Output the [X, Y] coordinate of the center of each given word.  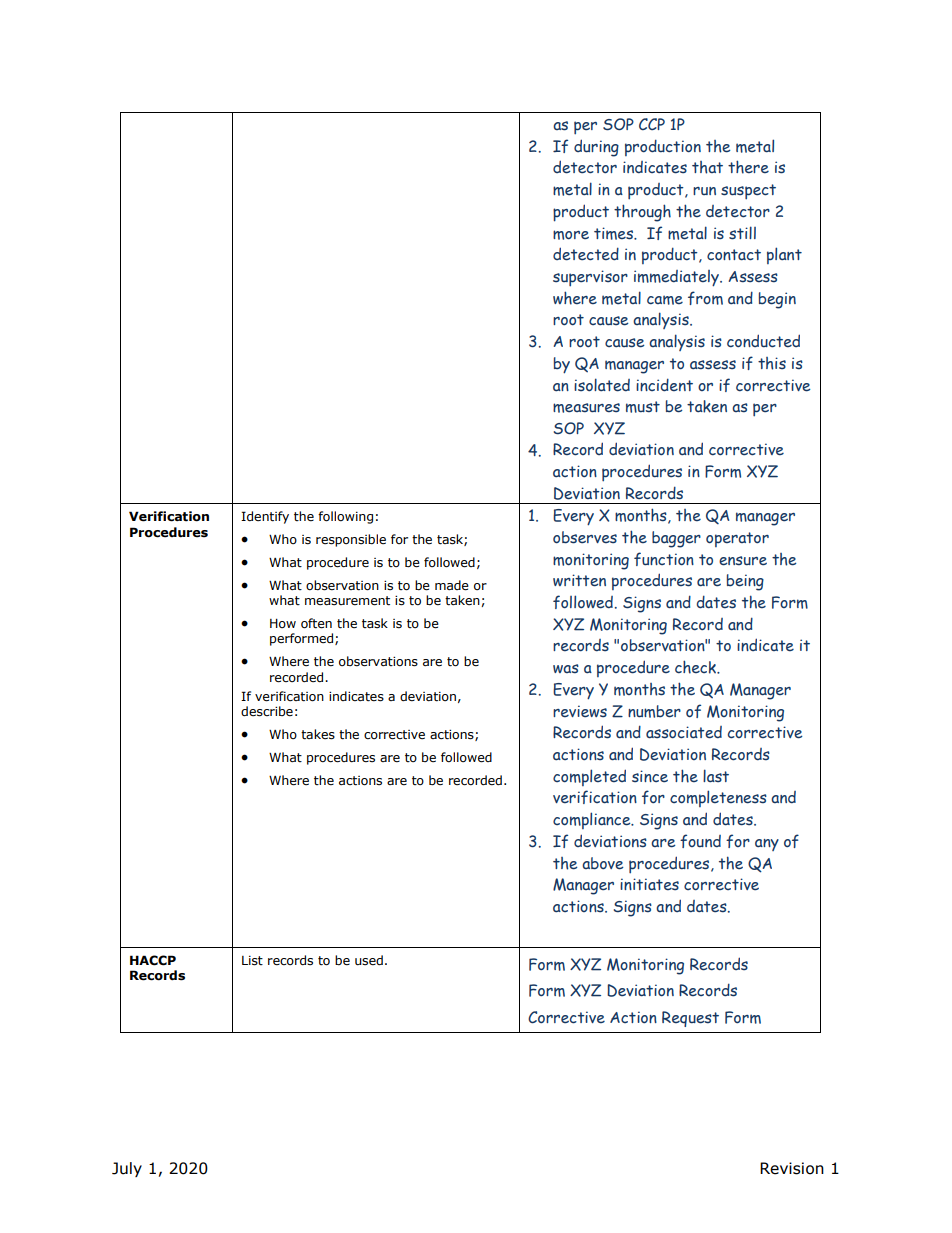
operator [737, 539]
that [707, 167]
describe [267, 711]
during [596, 148]
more [571, 235]
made [452, 585]
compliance [593, 820]
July [127, 1169]
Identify [265, 517]
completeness [718, 798]
